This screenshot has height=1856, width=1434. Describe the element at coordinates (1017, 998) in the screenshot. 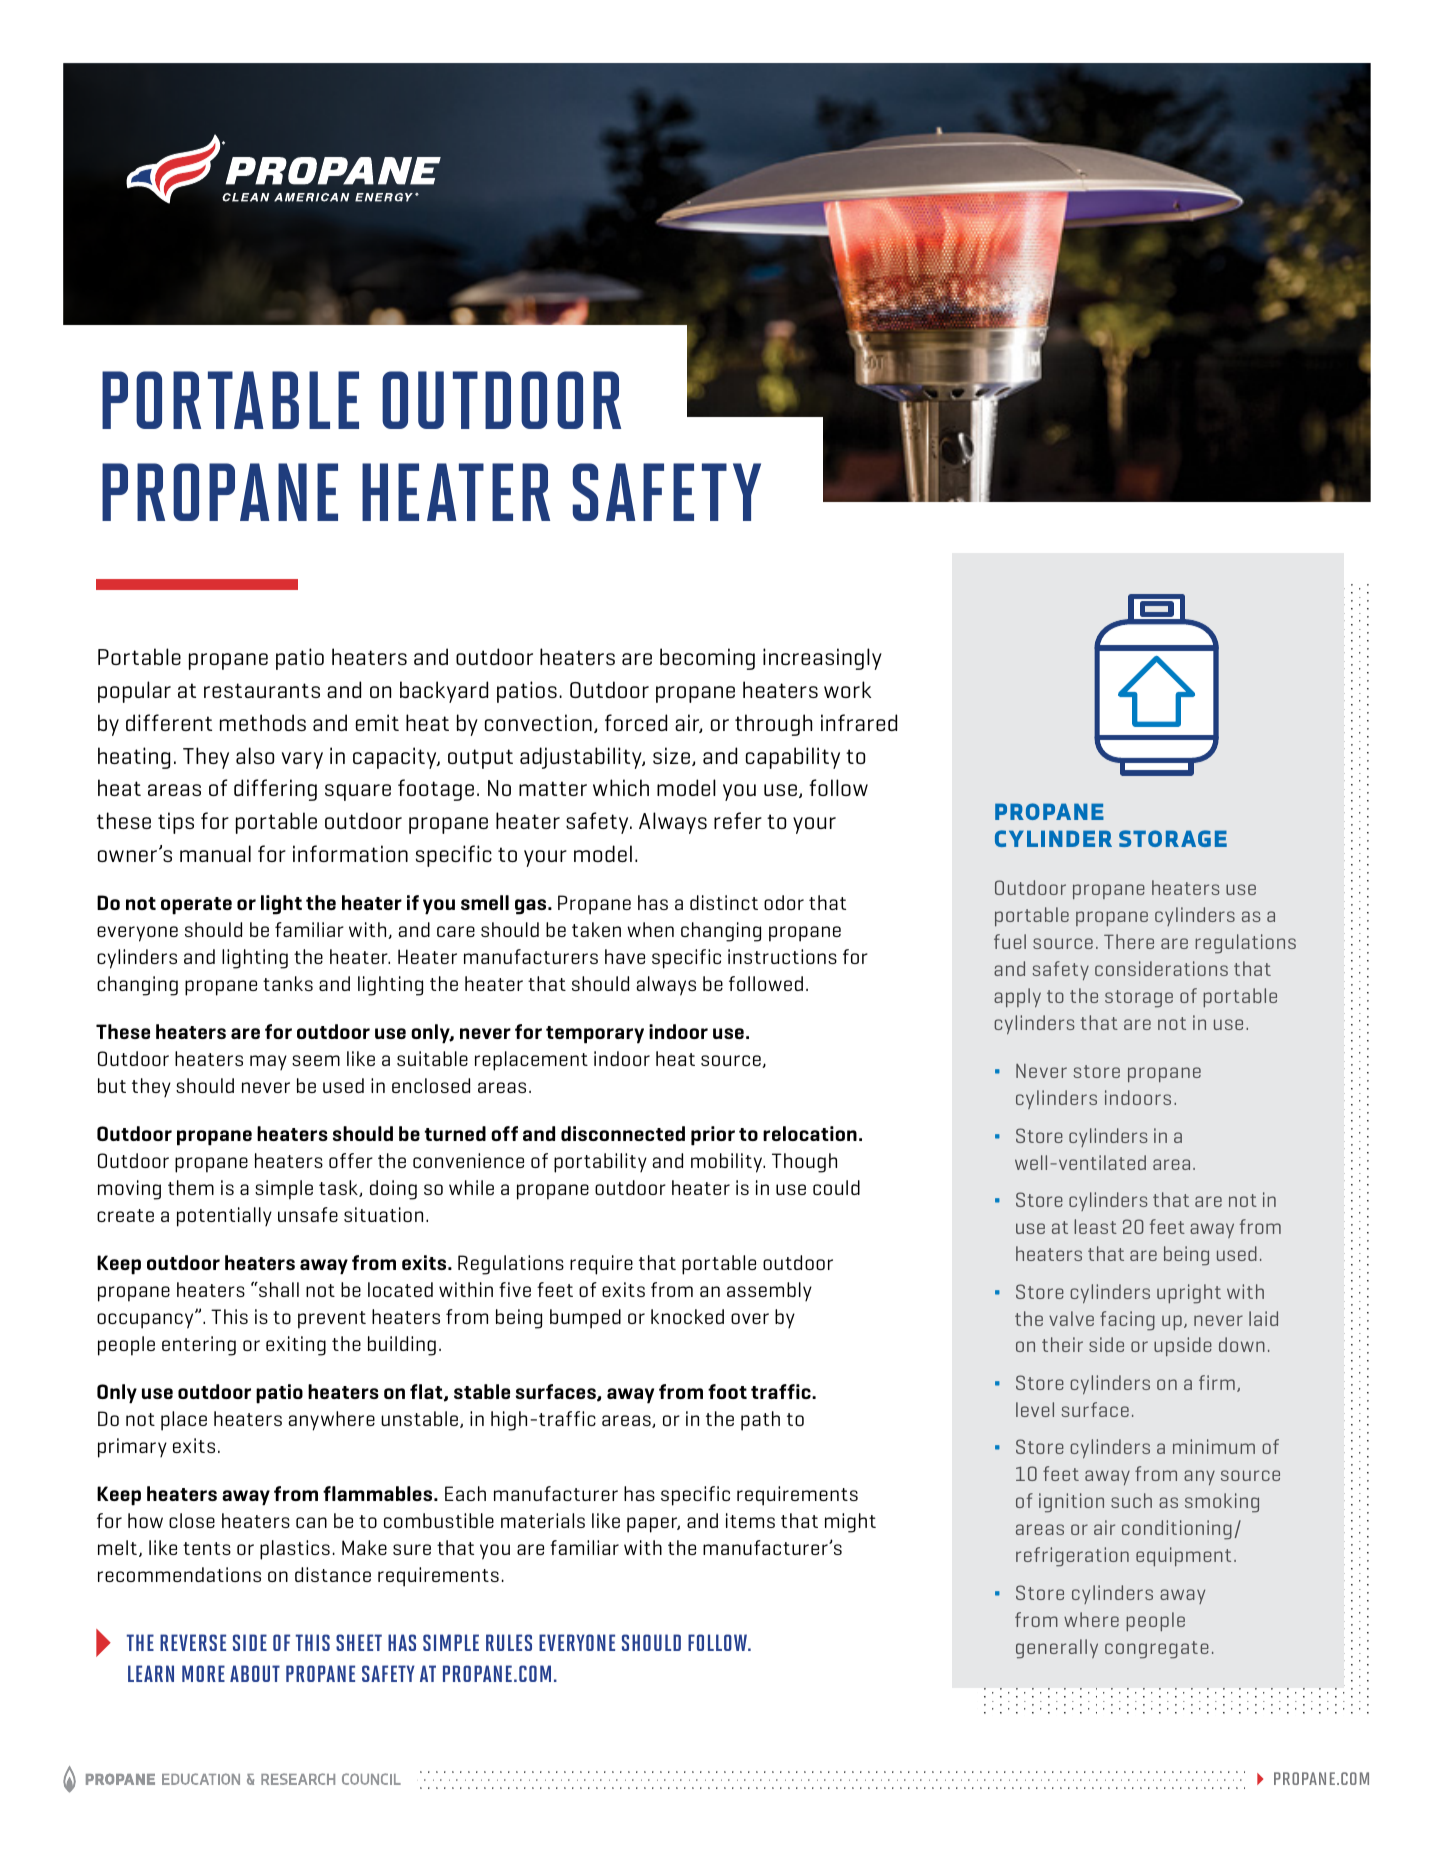

I see `apply` at that location.
